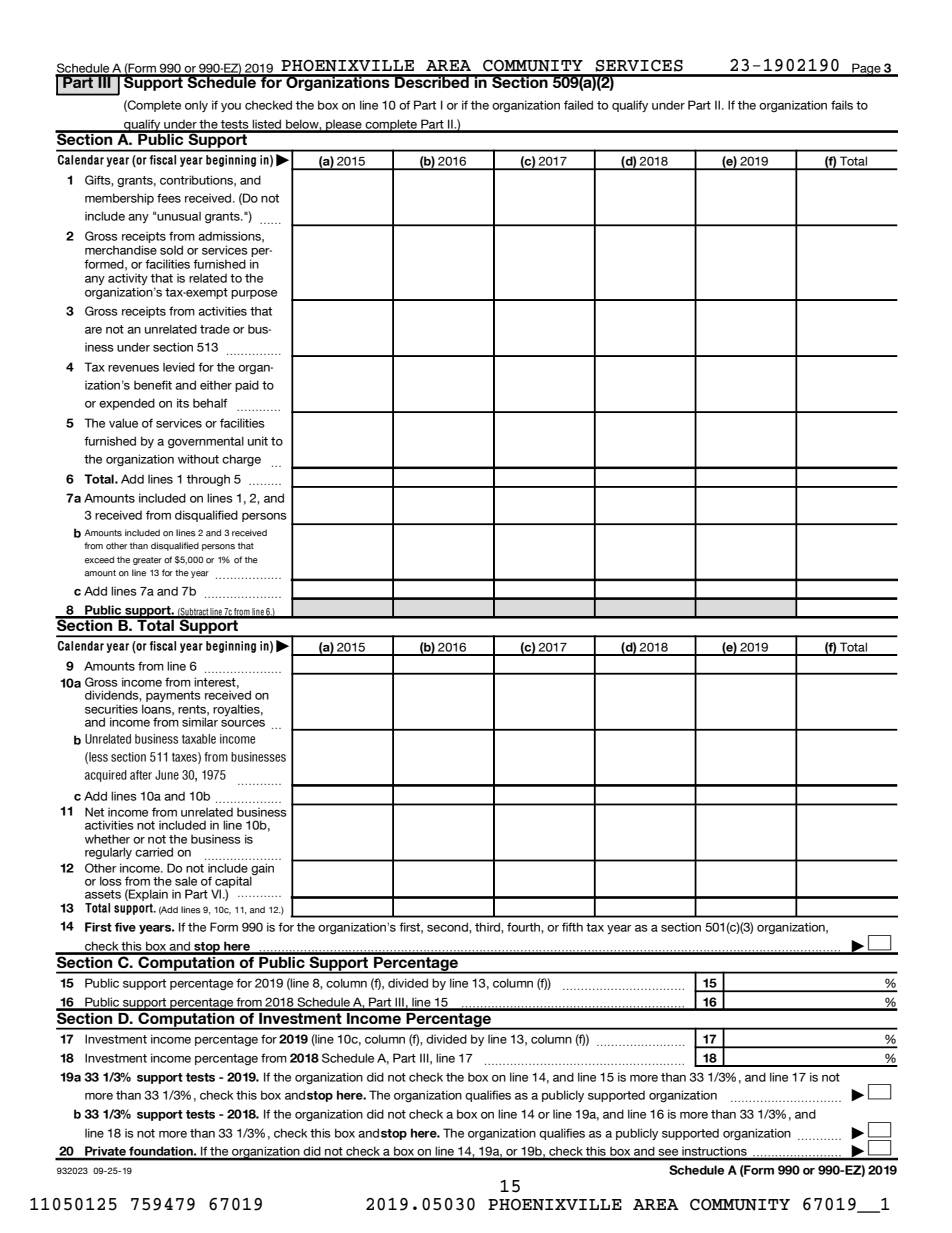  What do you see at coordinates (572, 927) in the screenshot?
I see `fifth` at bounding box center [572, 927].
